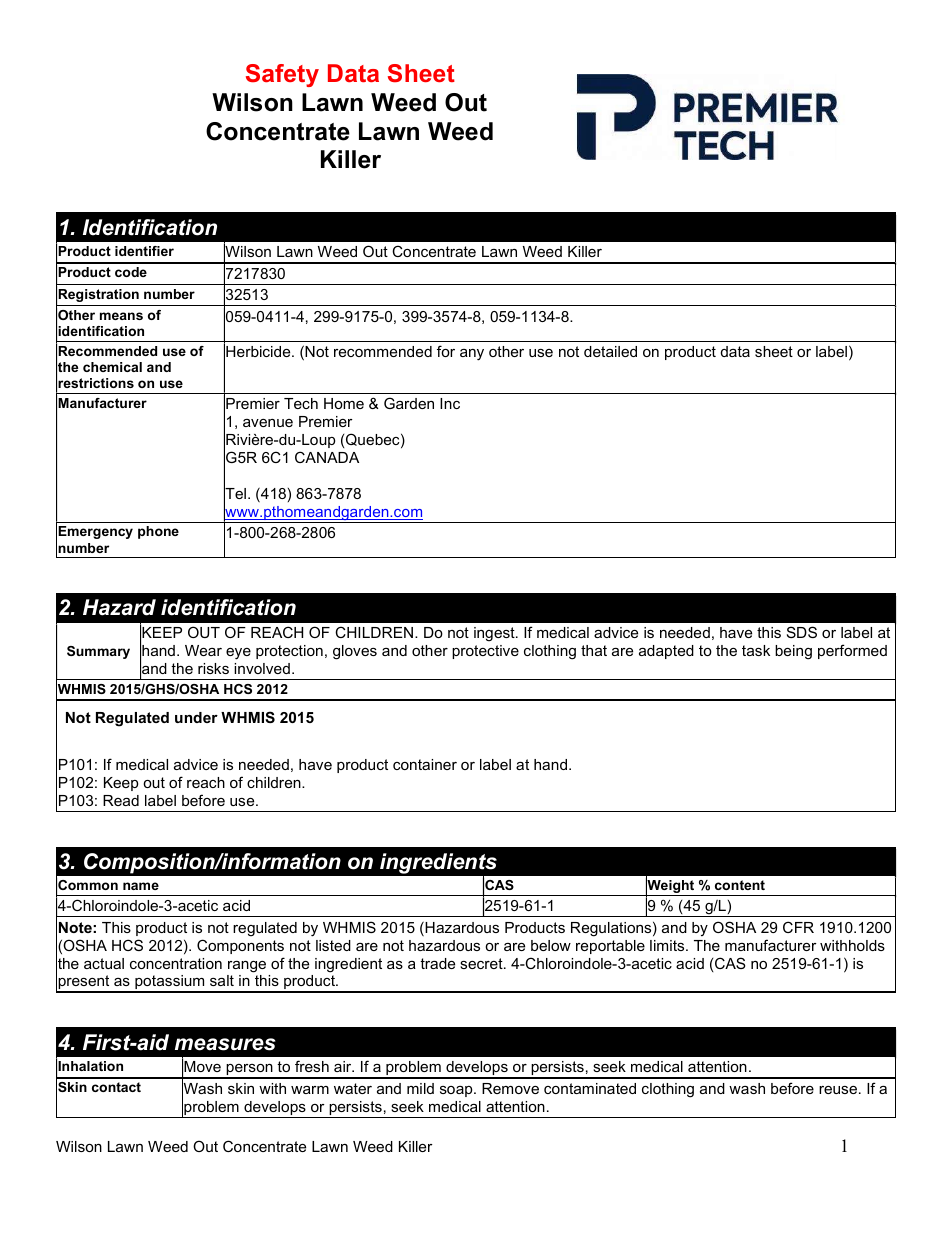  Describe the element at coordinates (425, 764) in the page. I see `container` at that location.
